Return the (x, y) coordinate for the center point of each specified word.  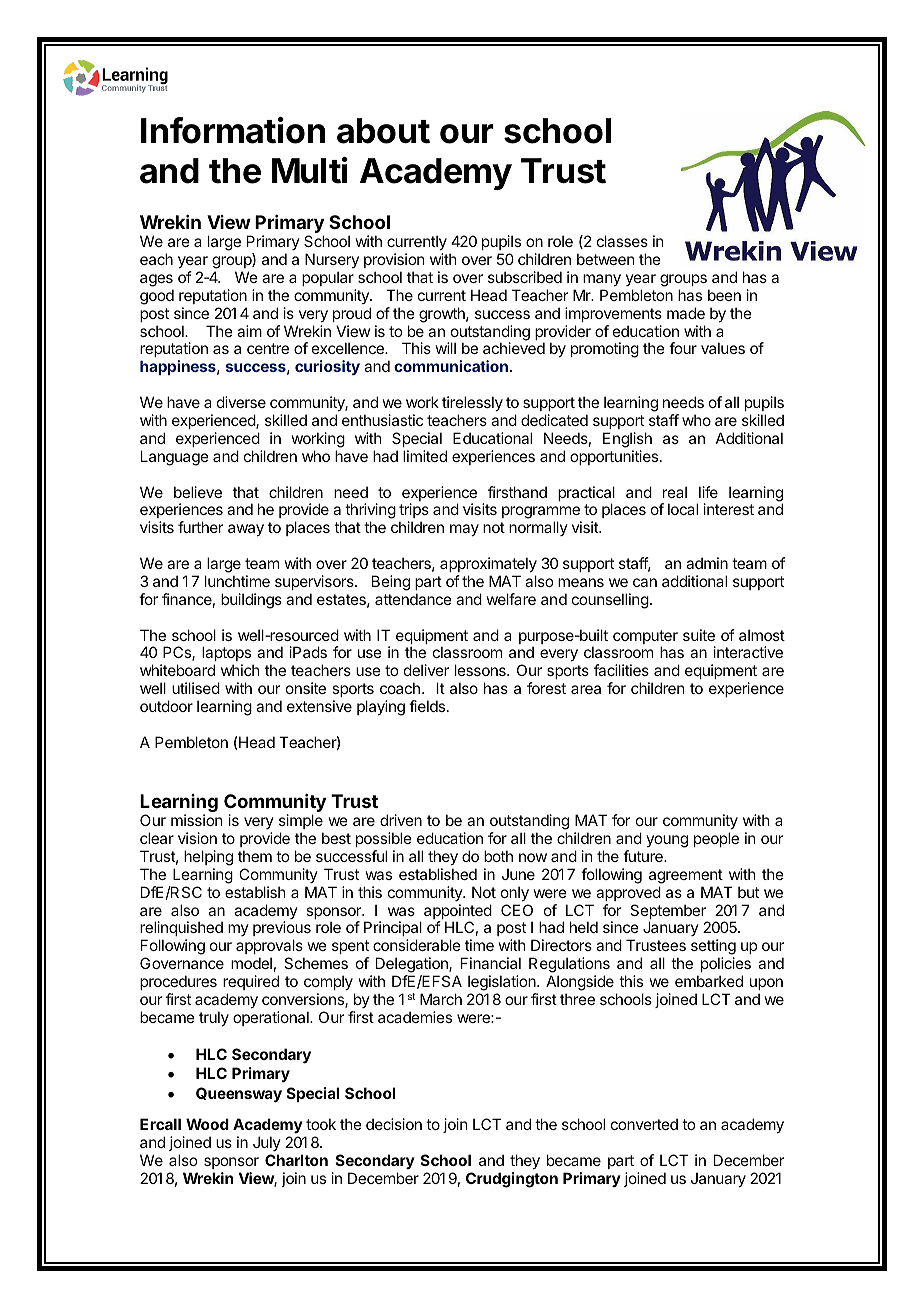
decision (394, 1124)
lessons (481, 670)
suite (699, 635)
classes (622, 241)
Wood (207, 1124)
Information (233, 130)
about (383, 131)
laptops (226, 653)
